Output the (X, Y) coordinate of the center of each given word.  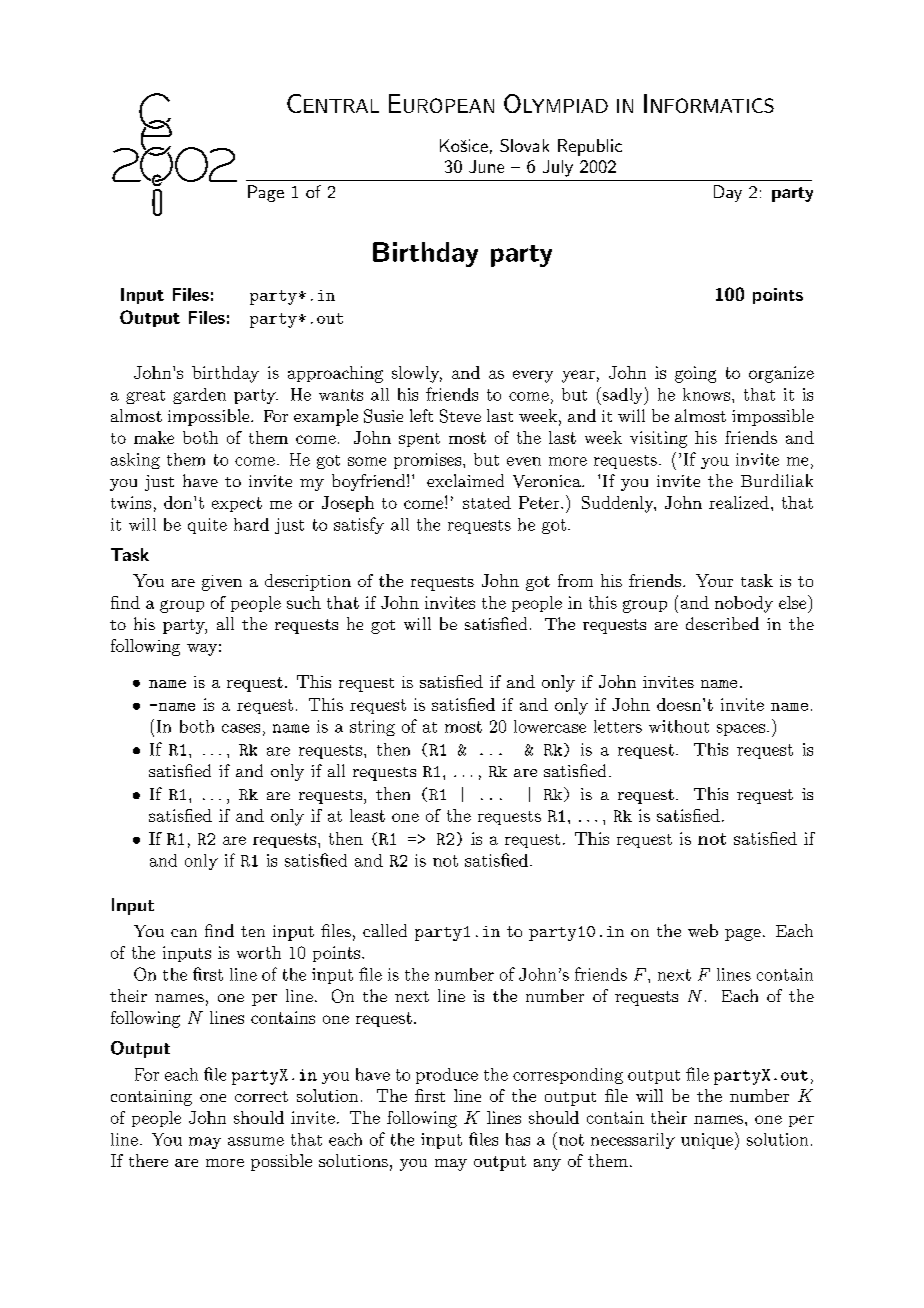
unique (707, 1141)
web (703, 930)
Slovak (524, 145)
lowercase (550, 726)
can (184, 933)
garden (199, 396)
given (222, 583)
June (486, 166)
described (722, 623)
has (518, 1139)
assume (256, 1141)
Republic (590, 147)
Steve (460, 416)
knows (706, 394)
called (385, 930)
